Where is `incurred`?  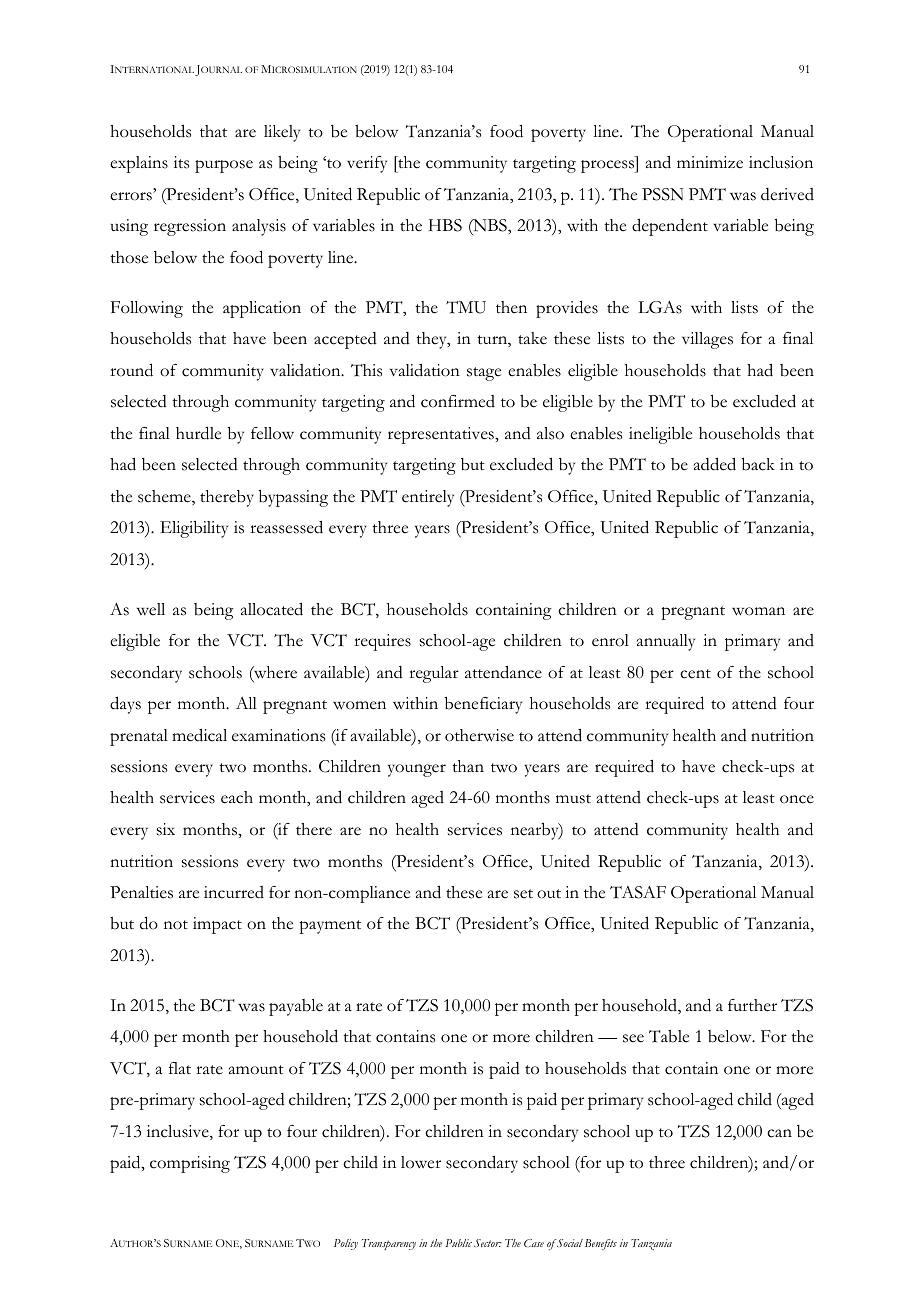
incurred is located at coordinates (234, 892).
